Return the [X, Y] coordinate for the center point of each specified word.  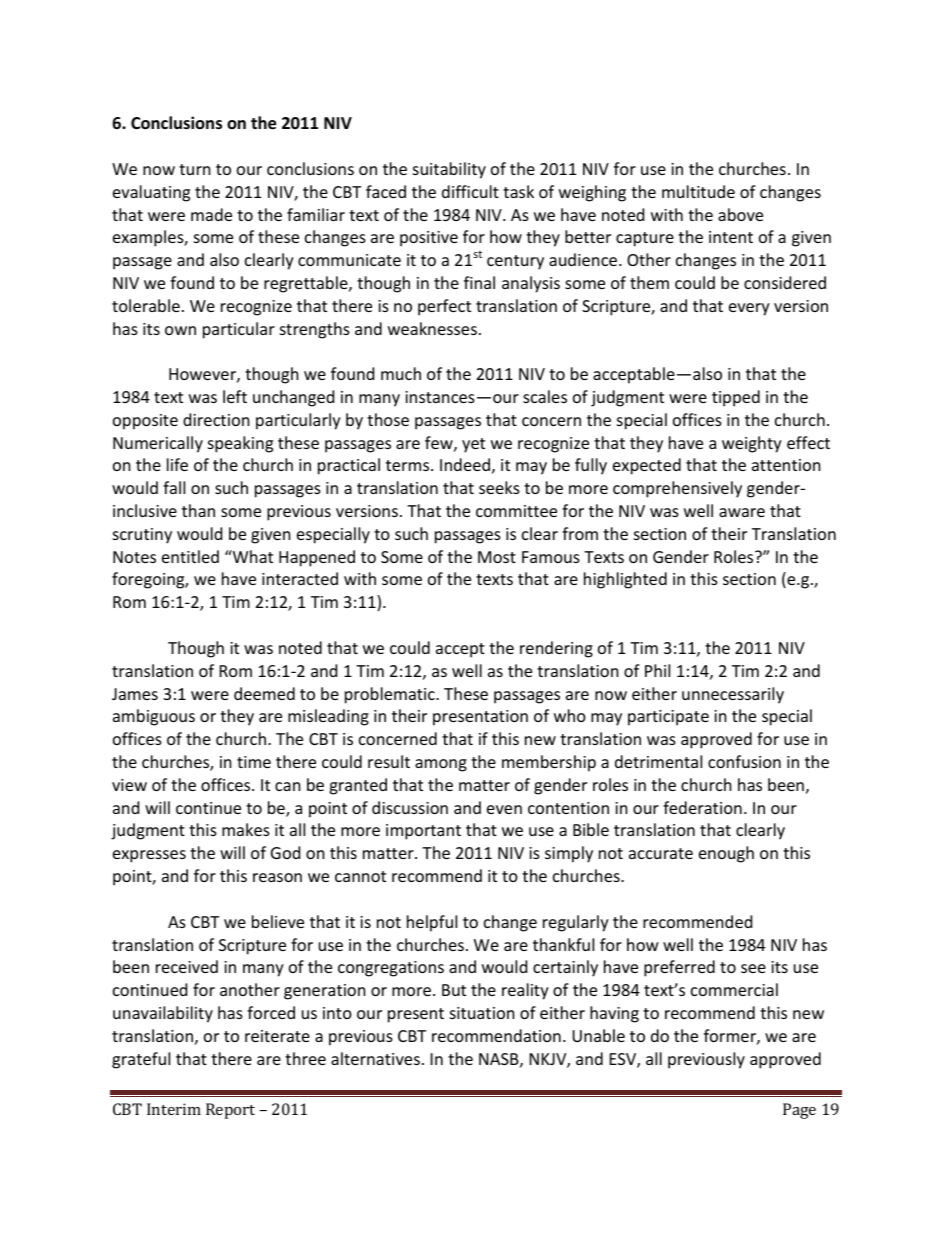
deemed [264, 693]
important [423, 832]
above [740, 214]
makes [246, 829]
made [211, 214]
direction [216, 419]
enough [726, 854]
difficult [470, 191]
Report [230, 1111]
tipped [736, 398]
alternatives [375, 1058]
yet [473, 445]
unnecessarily [733, 695]
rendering [556, 649]
